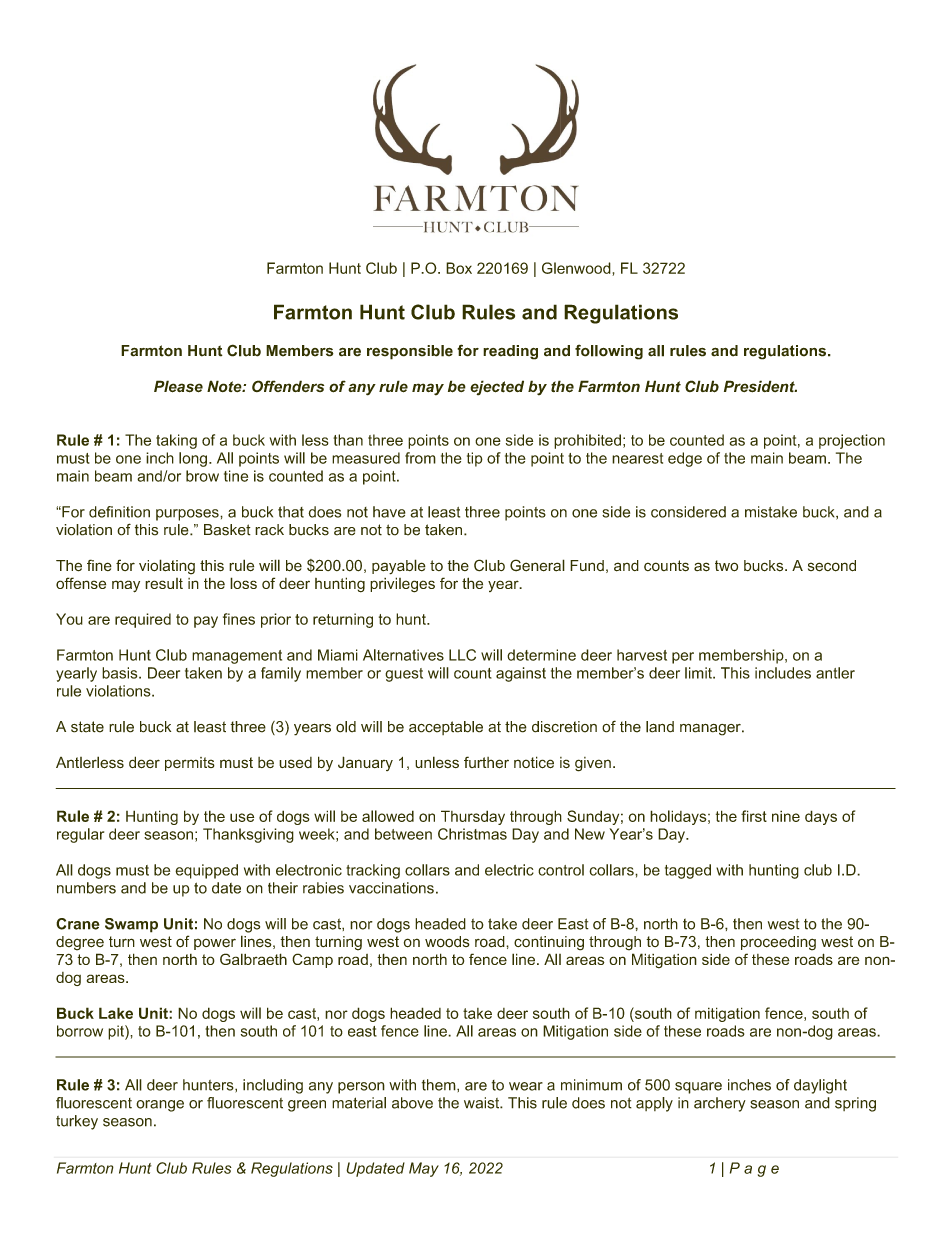 The width and height of the page is (952, 1233). What do you see at coordinates (685, 459) in the page?
I see `edge` at bounding box center [685, 459].
